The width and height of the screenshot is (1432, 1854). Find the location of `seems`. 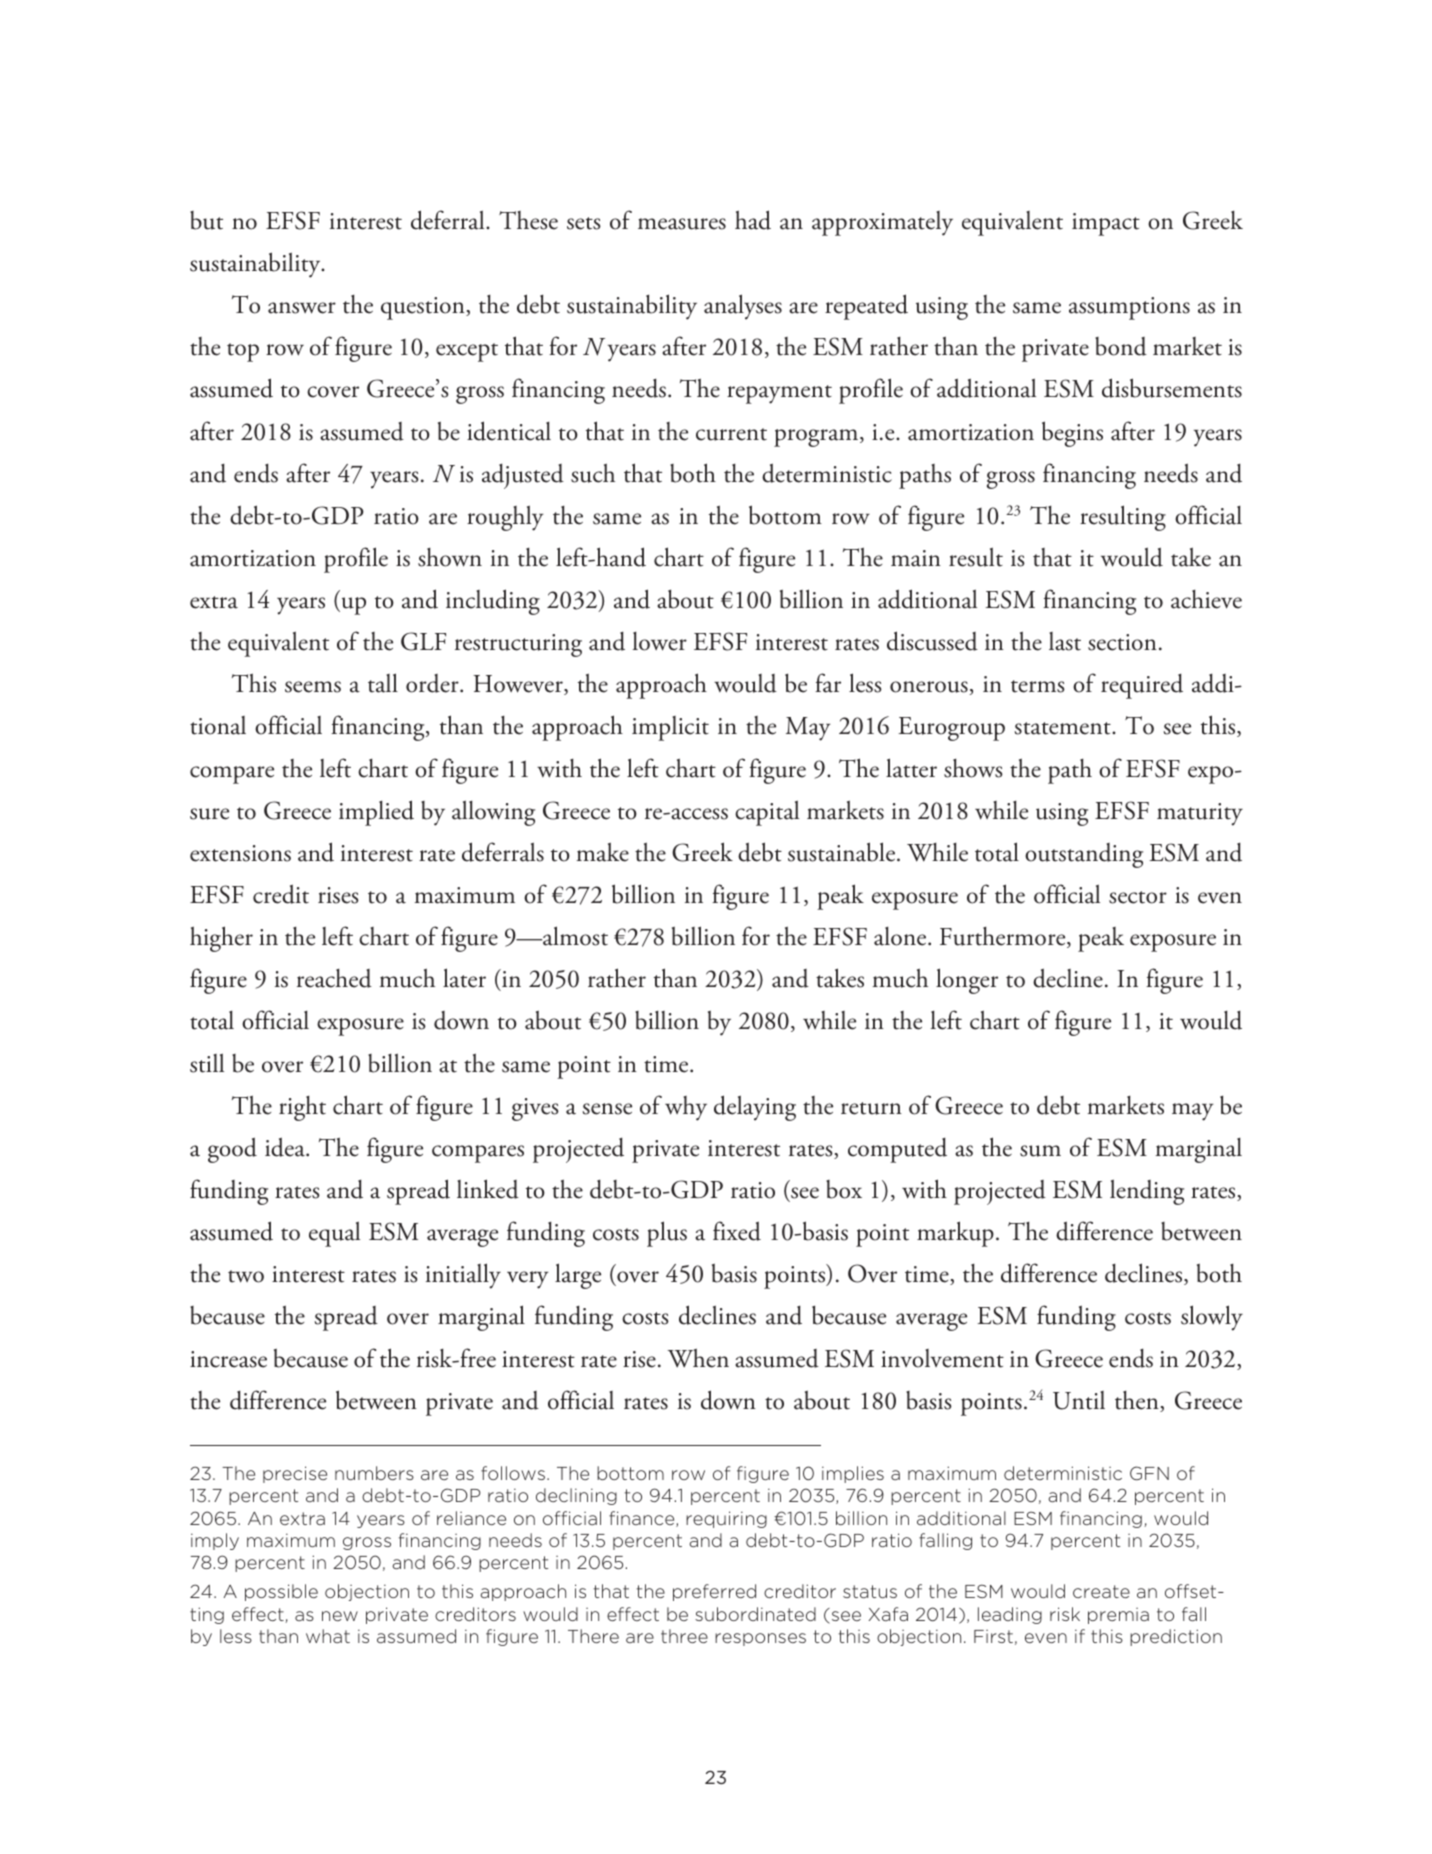

seems is located at coordinates (313, 687).
